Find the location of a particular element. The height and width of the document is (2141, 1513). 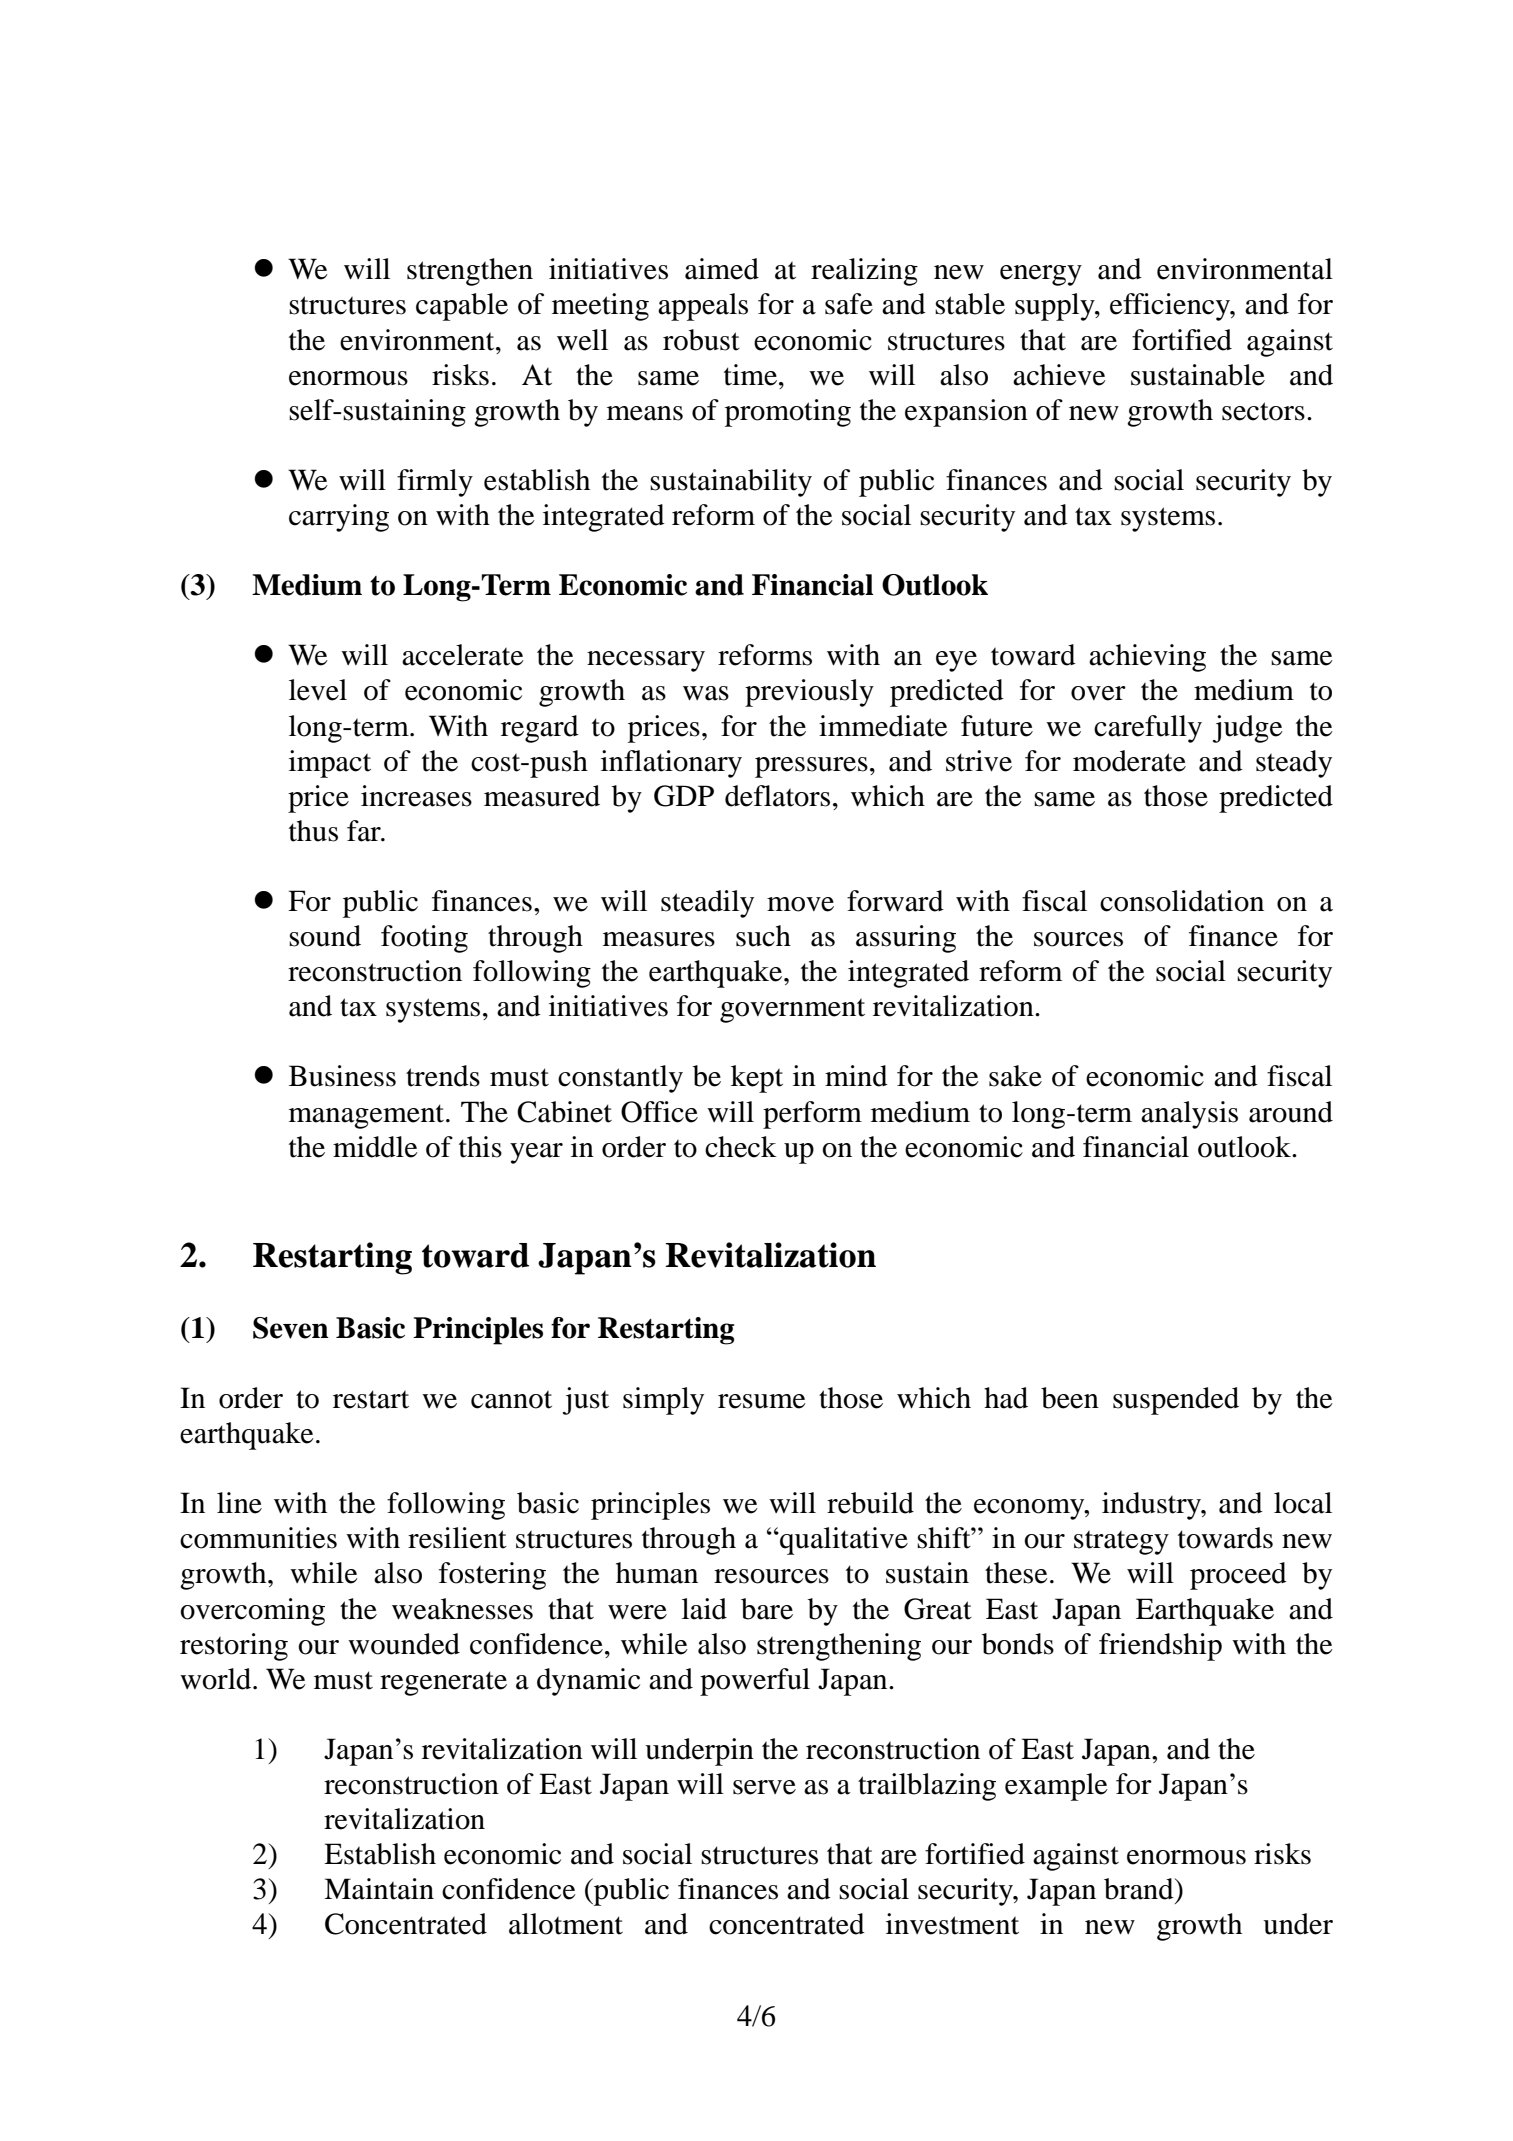

capable is located at coordinates (462, 307).
